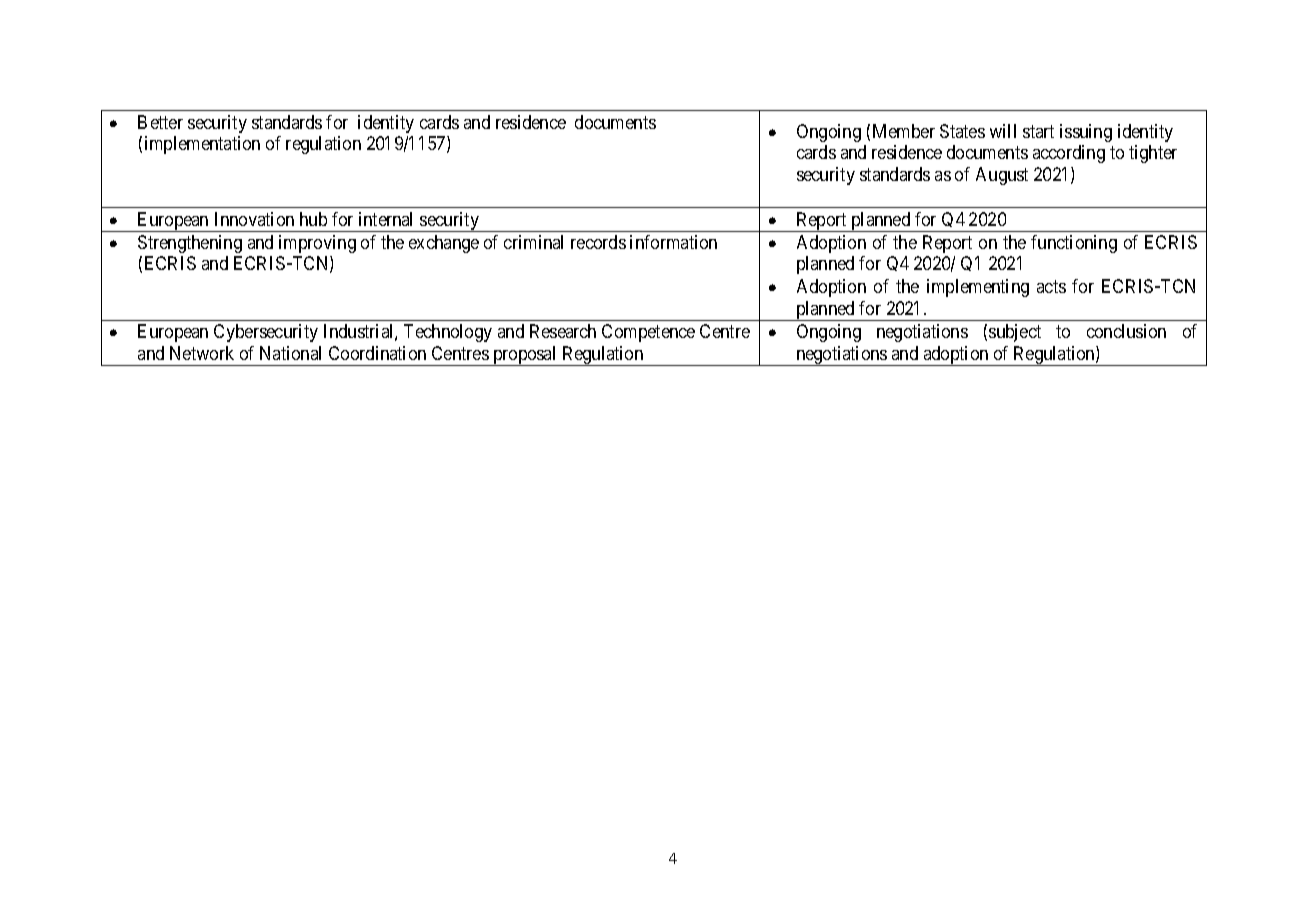 The height and width of the screenshot is (924, 1308). I want to click on internal, so click(385, 219).
